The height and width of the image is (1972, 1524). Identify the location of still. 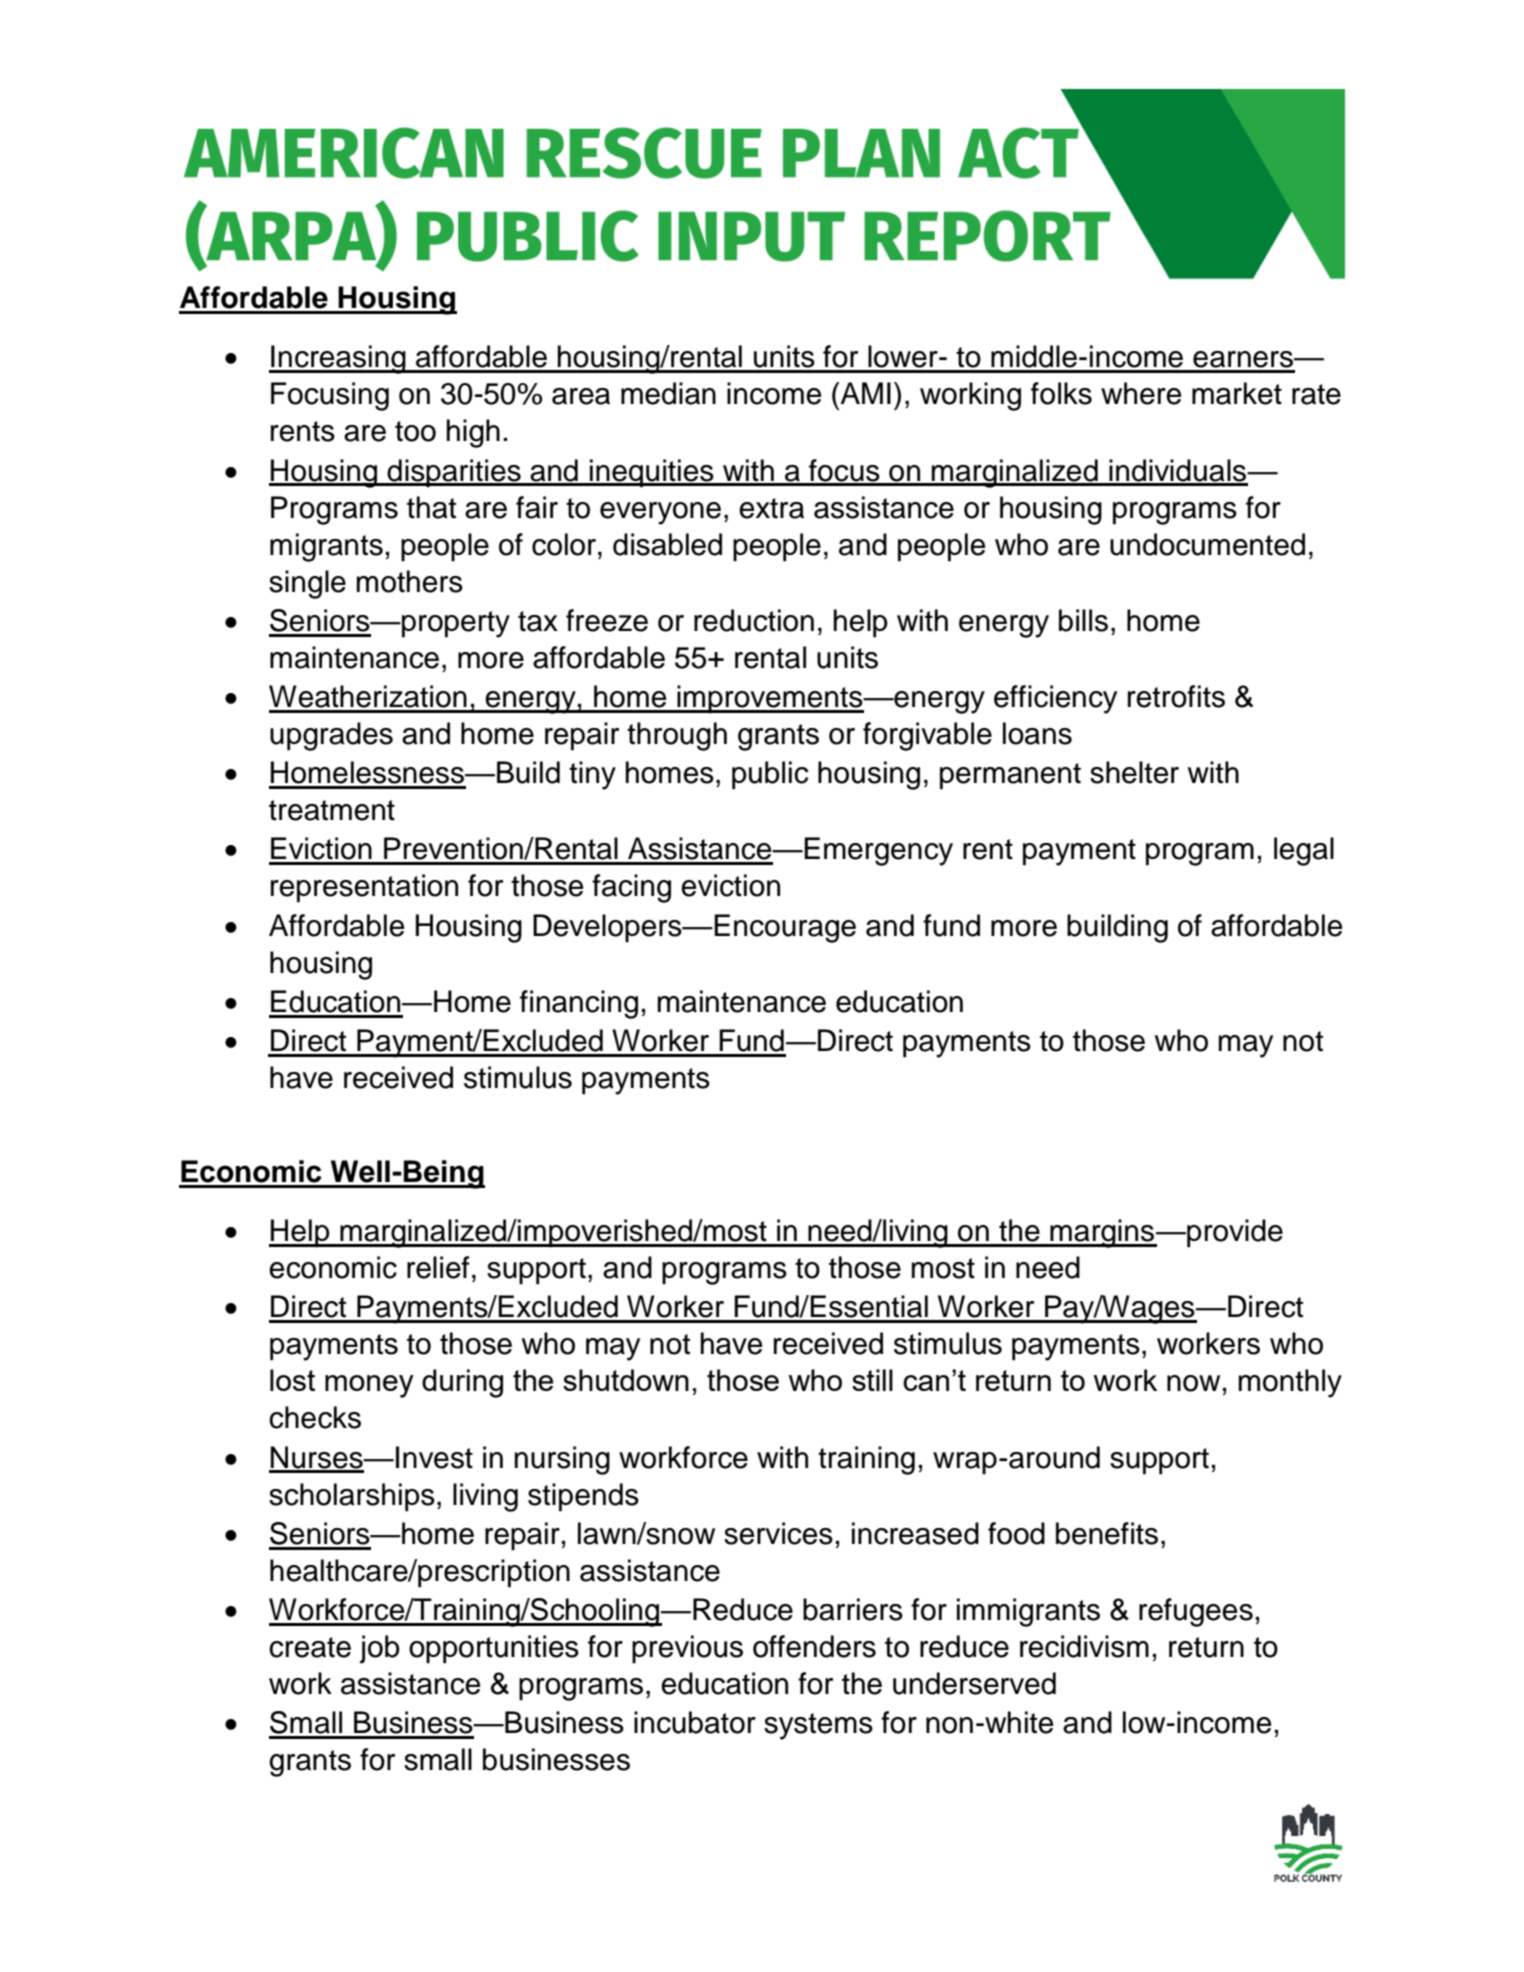
(872, 1380).
